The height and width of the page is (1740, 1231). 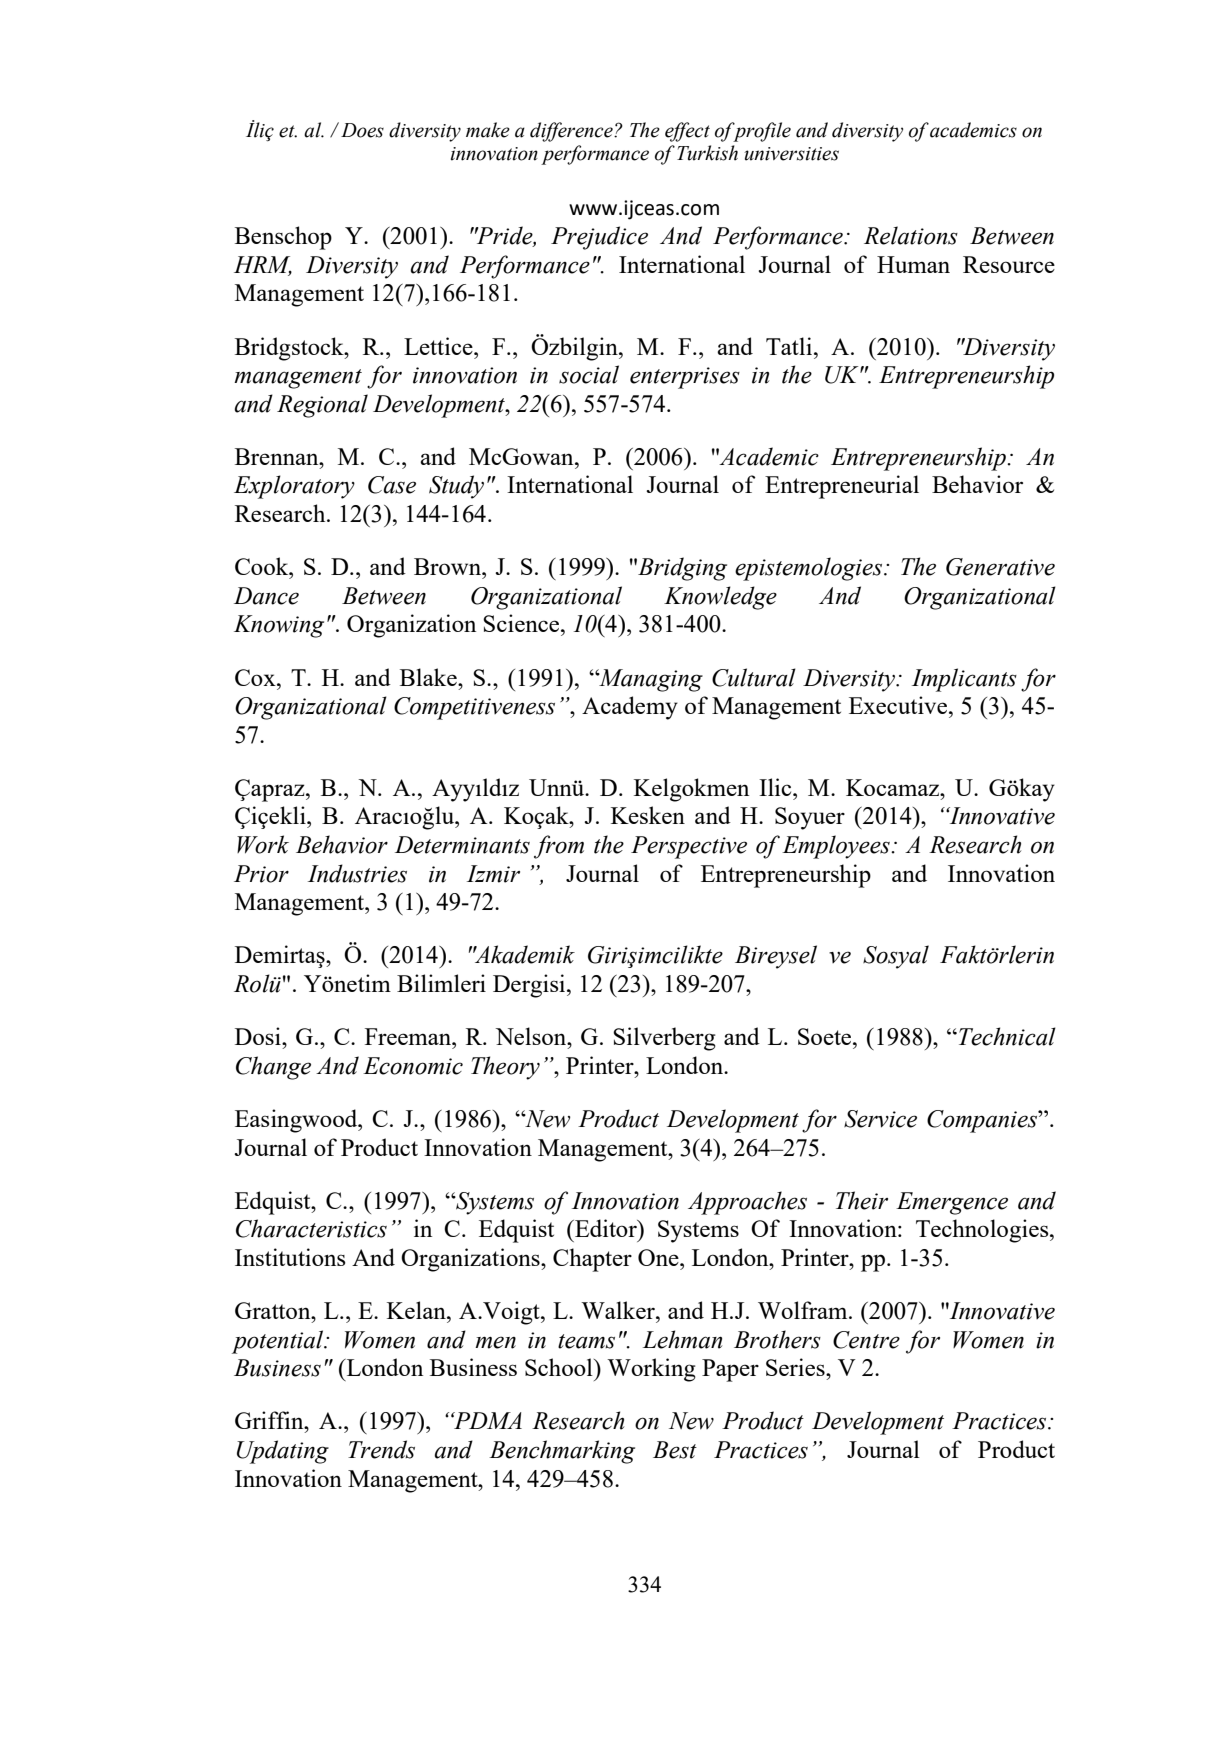 What do you see at coordinates (381, 1449) in the page?
I see `Trends` at bounding box center [381, 1449].
